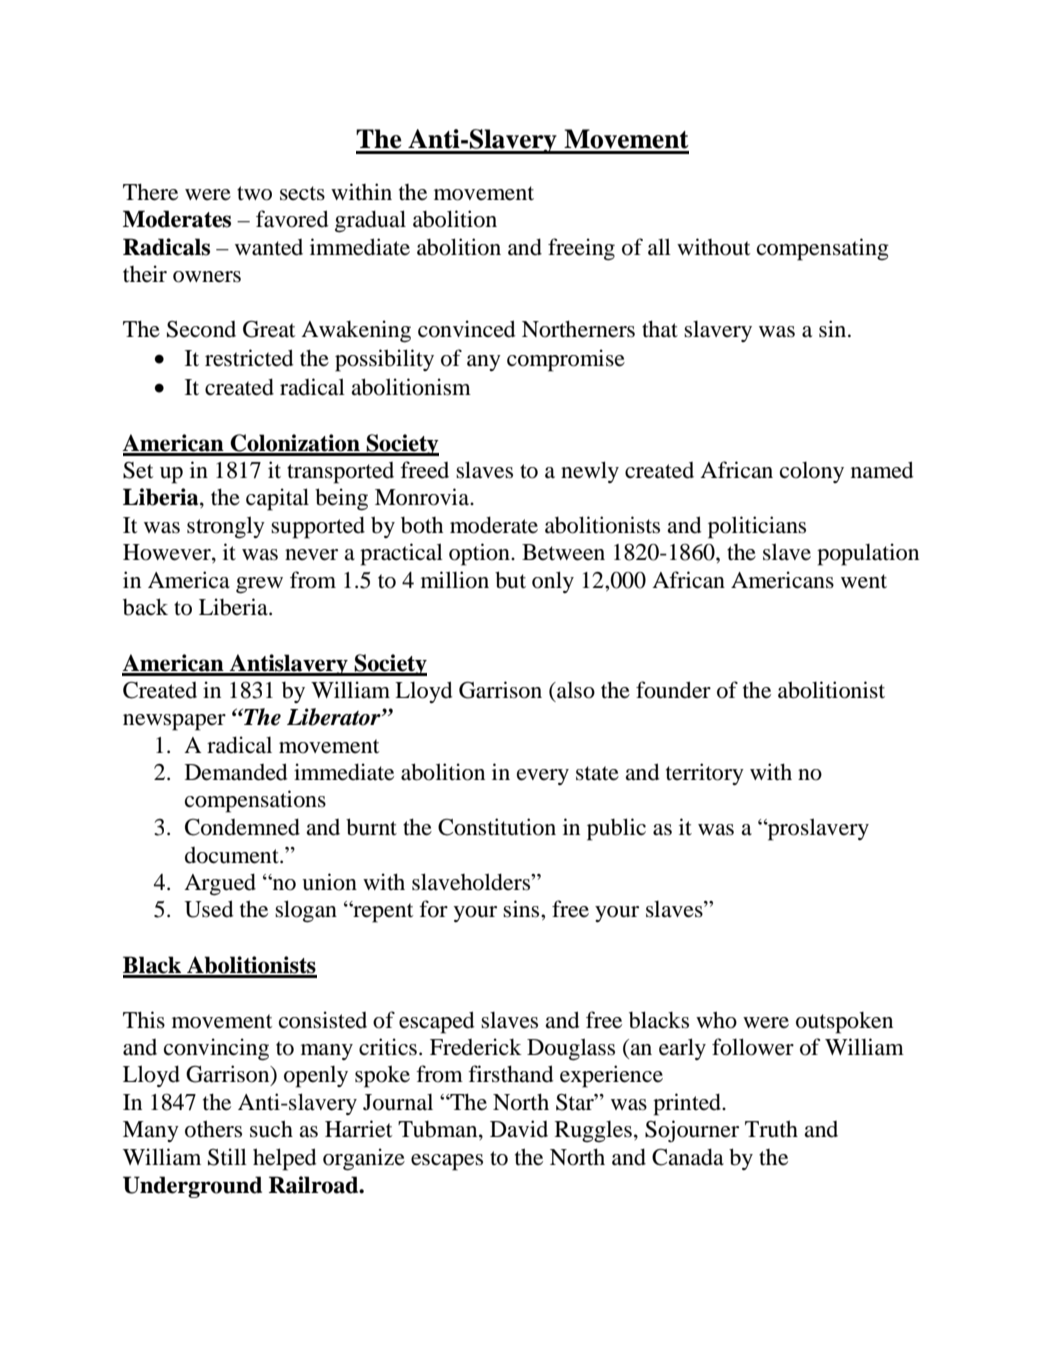 This screenshot has height=1352, width=1045. Describe the element at coordinates (370, 221) in the screenshot. I see `gradual` at that location.
